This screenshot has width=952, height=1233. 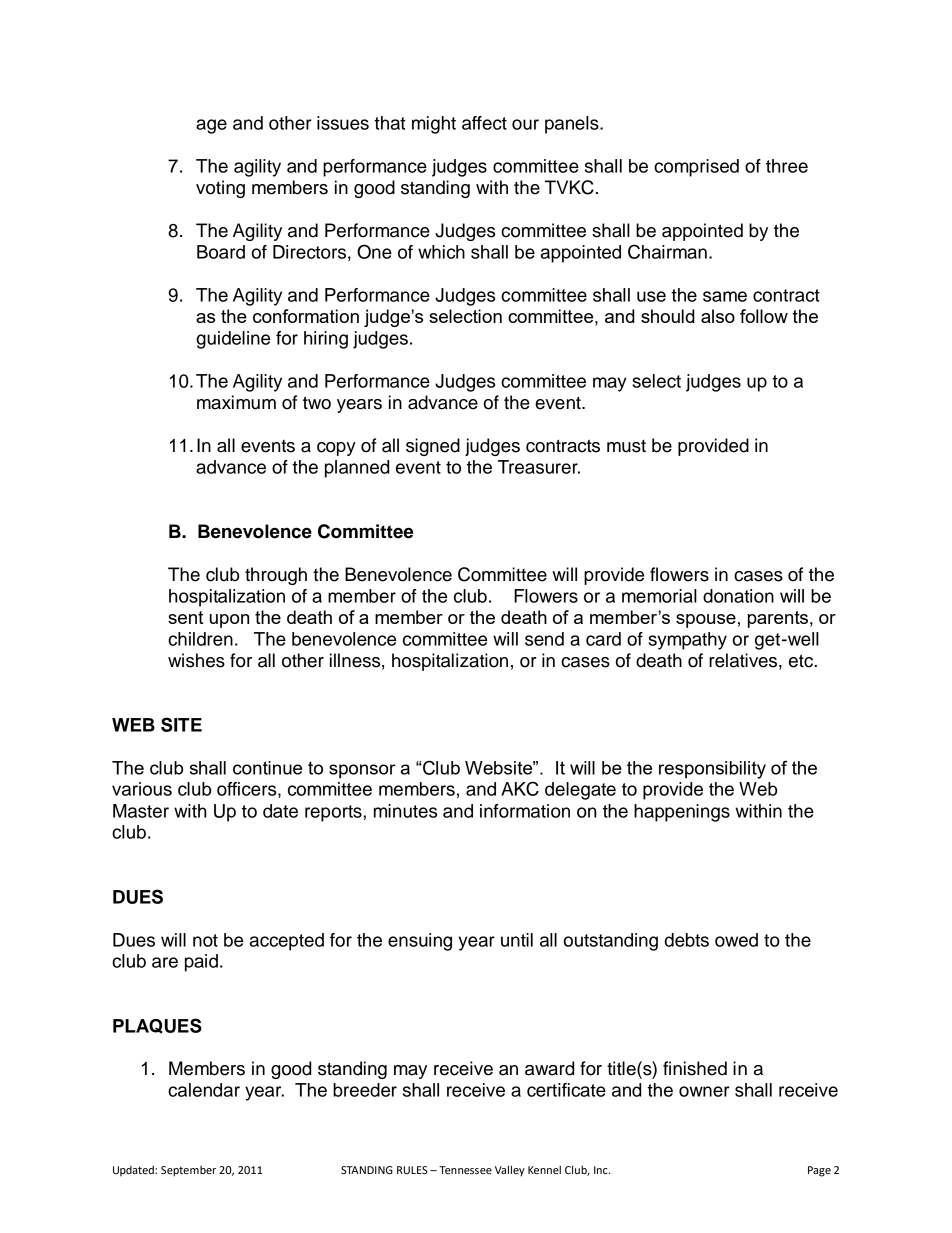 I want to click on not, so click(x=205, y=940).
